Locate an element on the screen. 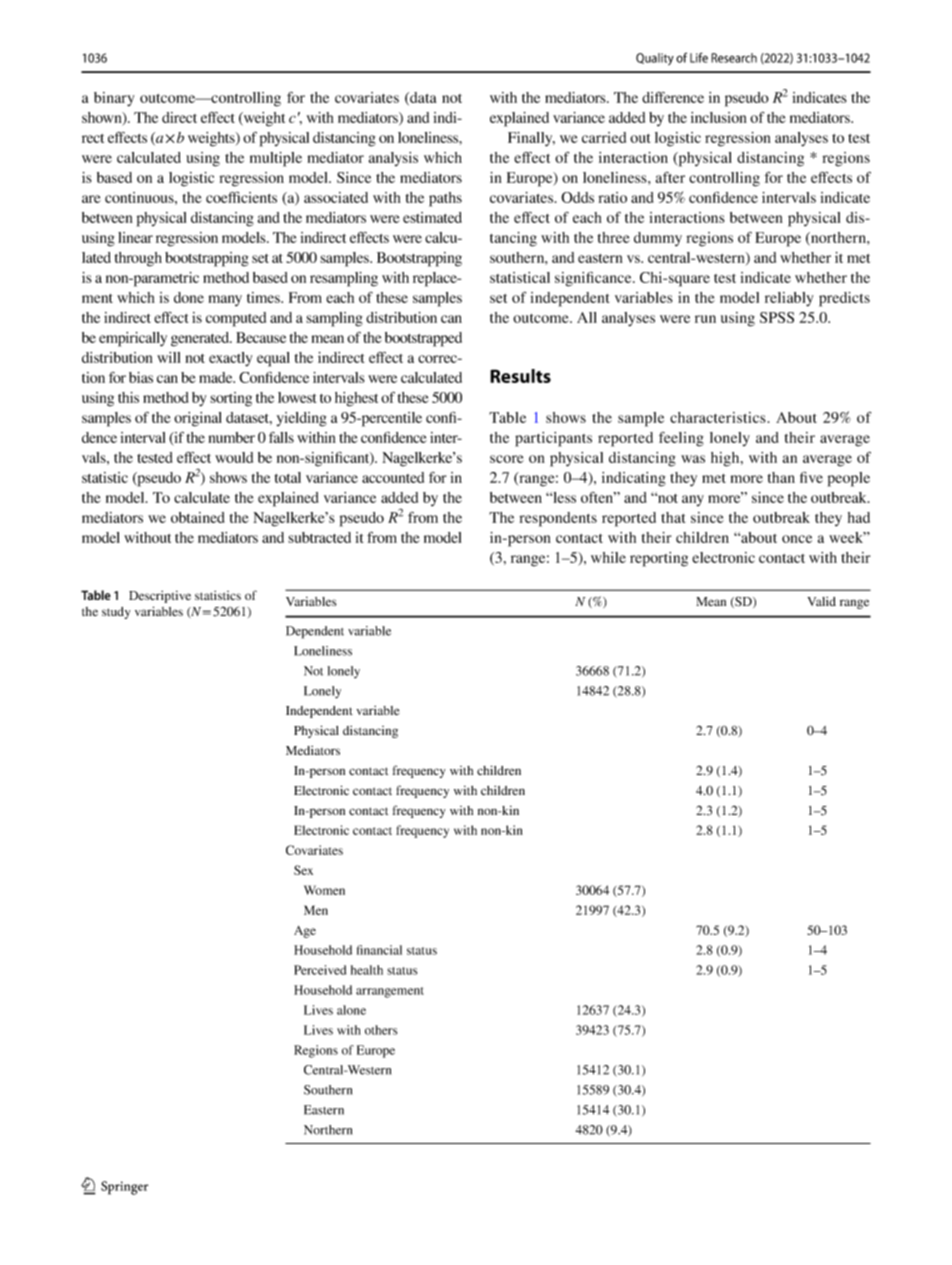 This screenshot has width=952, height=1265. Perceived is located at coordinates (320, 970).
